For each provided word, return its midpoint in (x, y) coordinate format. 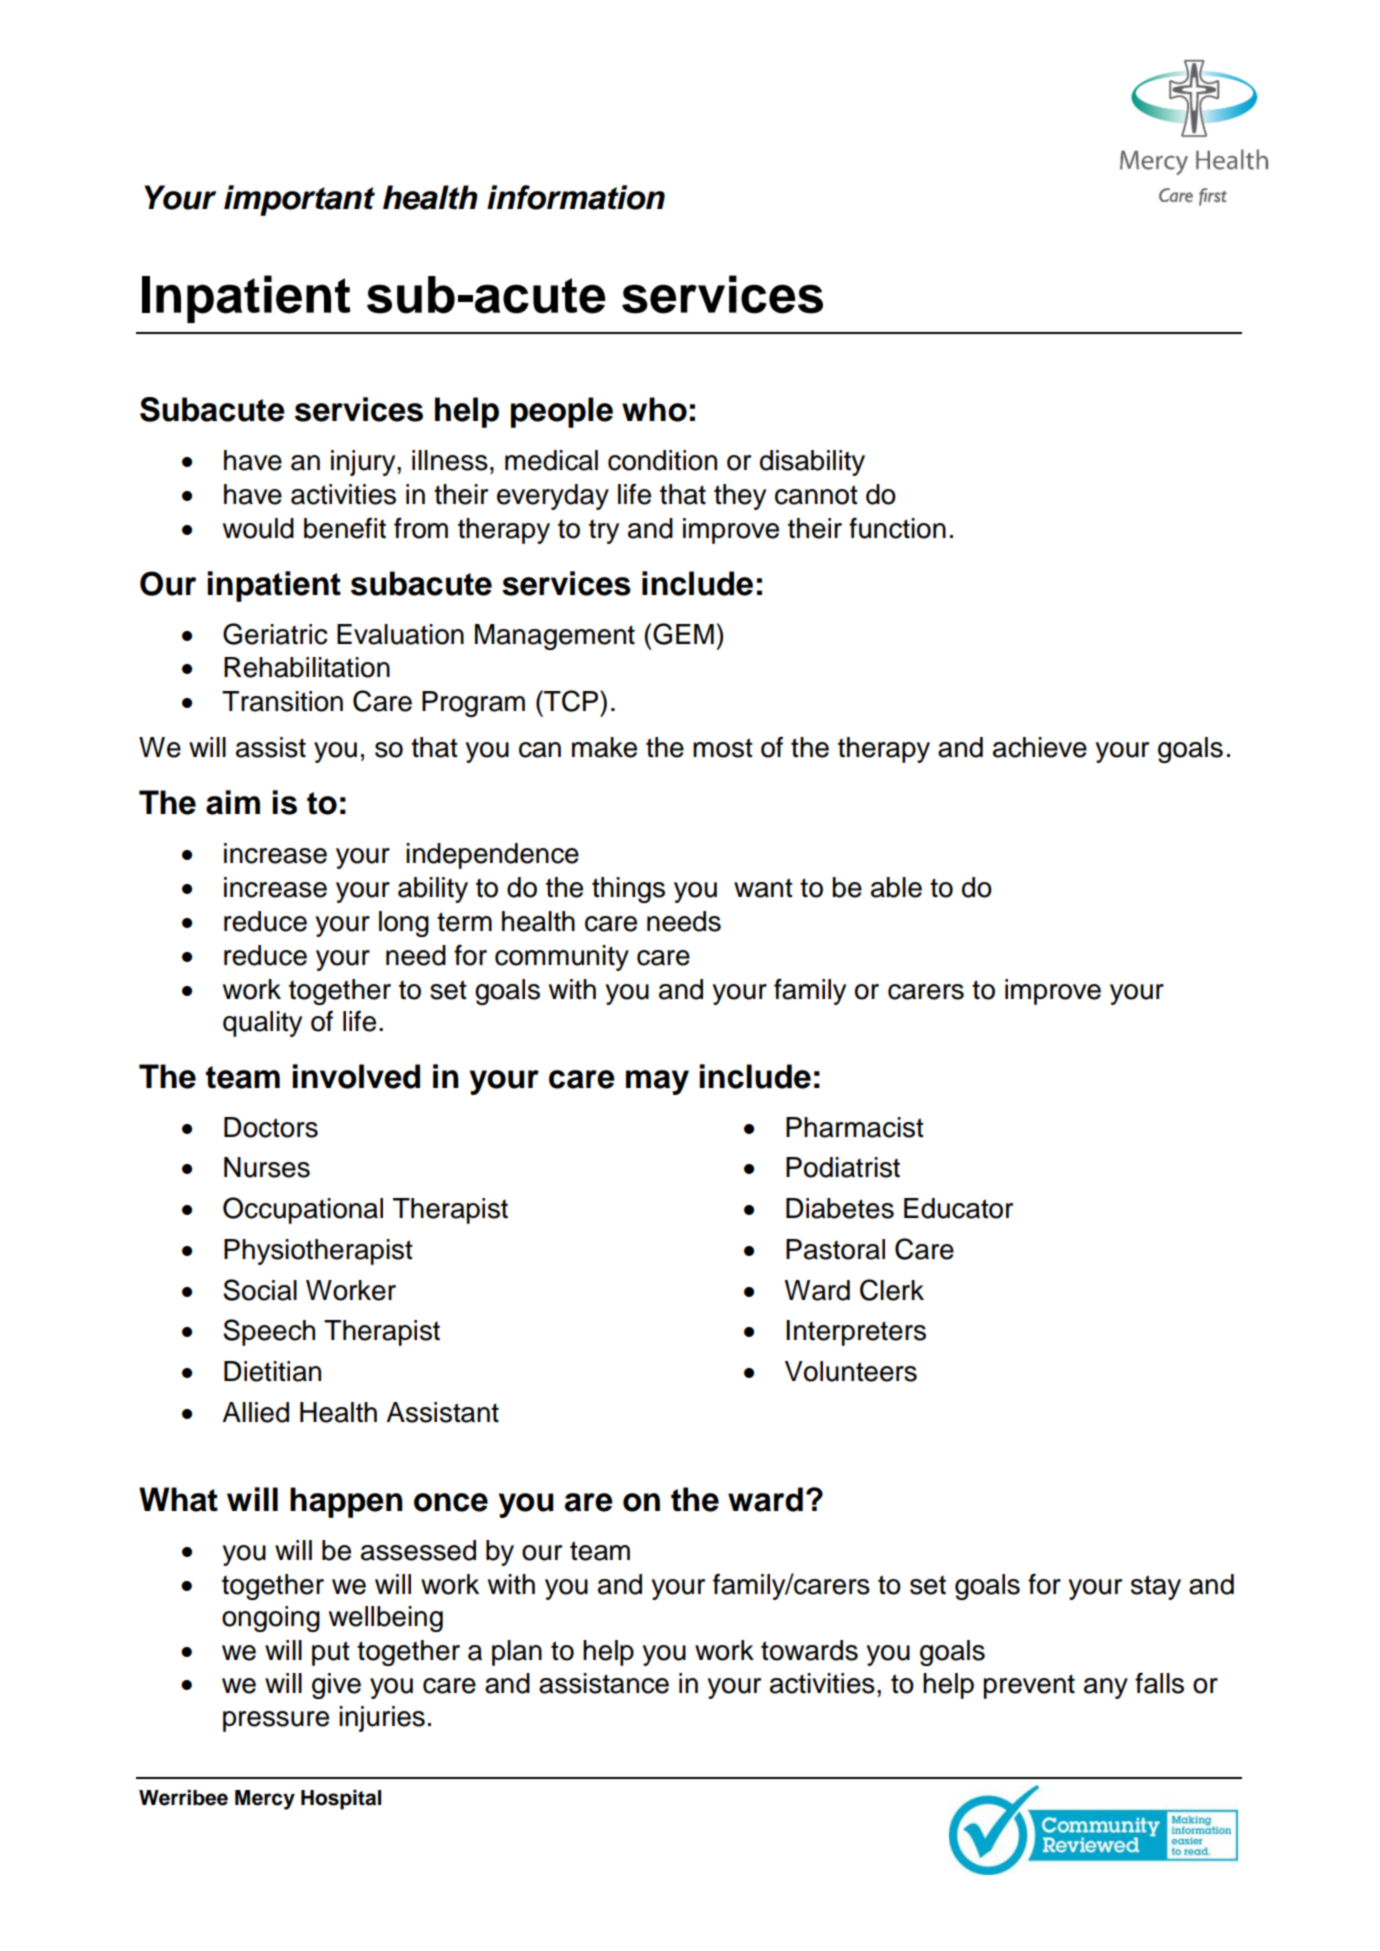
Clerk (892, 1290)
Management (555, 637)
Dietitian (272, 1371)
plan (517, 1653)
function (897, 528)
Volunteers (851, 1371)
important (299, 200)
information (576, 197)
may (657, 1082)
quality (262, 1024)
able (896, 887)
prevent (1029, 1686)
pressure (276, 1721)
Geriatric (275, 634)
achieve (1040, 747)
